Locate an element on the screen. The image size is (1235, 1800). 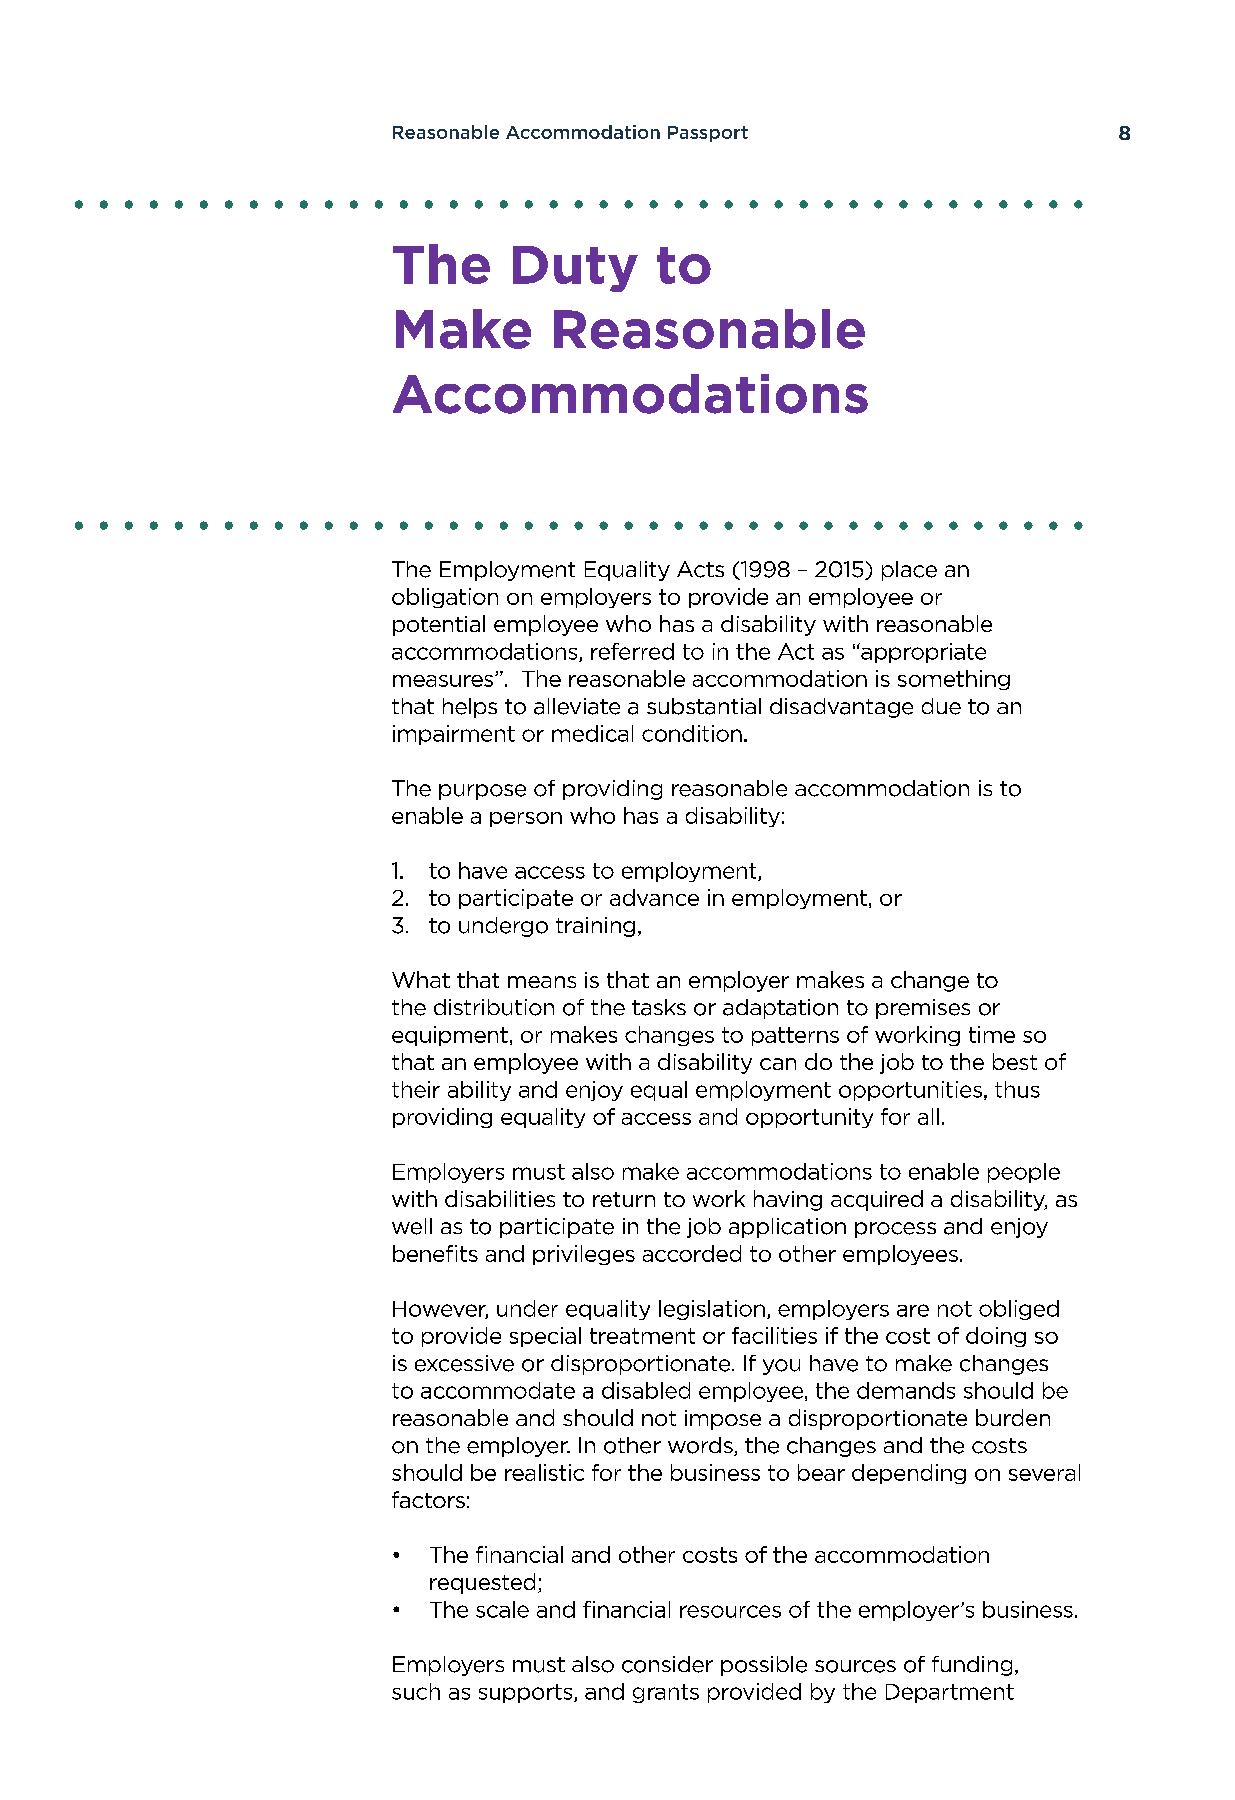
scale is located at coordinates (502, 1609).
